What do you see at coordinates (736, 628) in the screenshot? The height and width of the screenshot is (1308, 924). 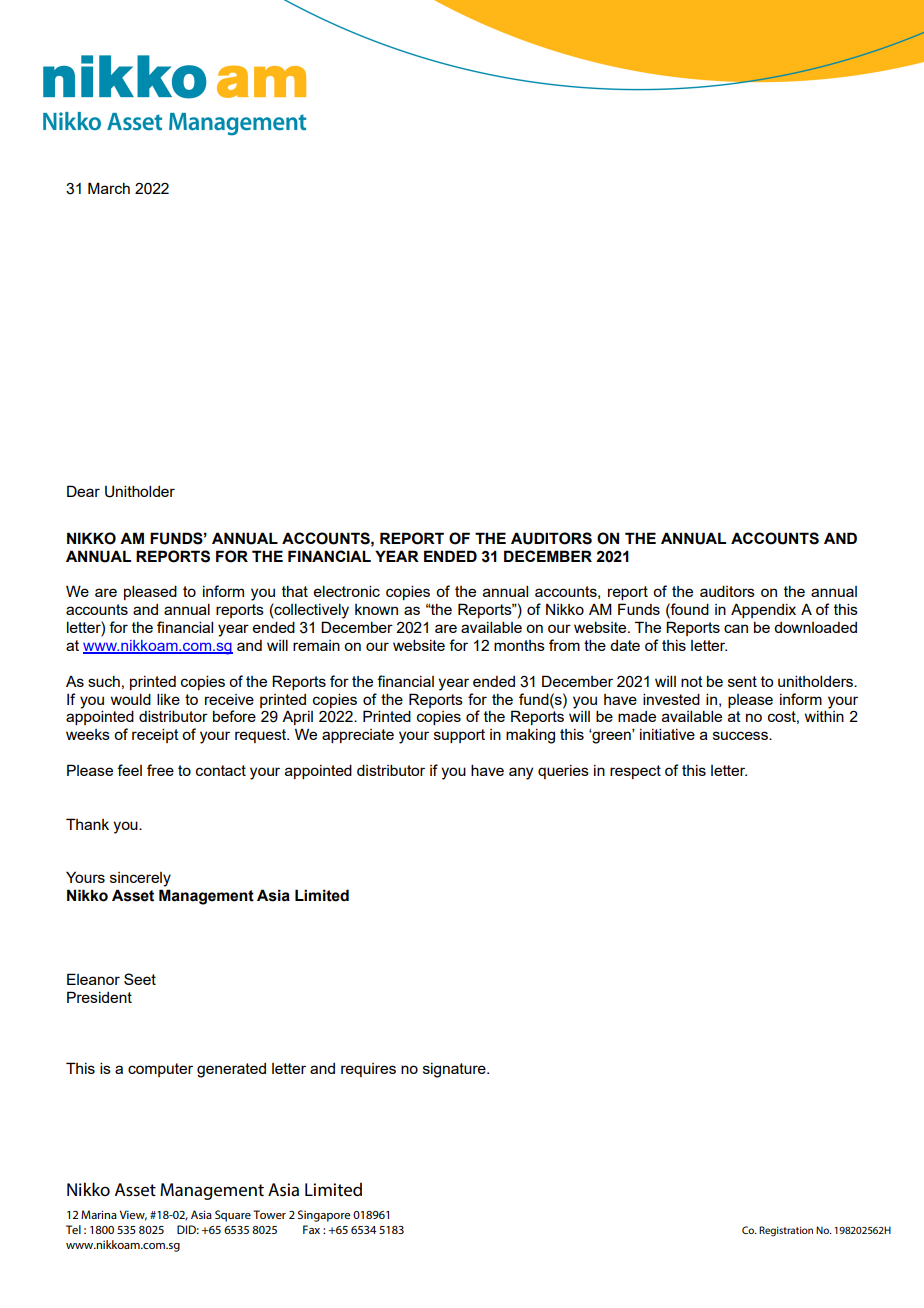 I see `can` at bounding box center [736, 628].
